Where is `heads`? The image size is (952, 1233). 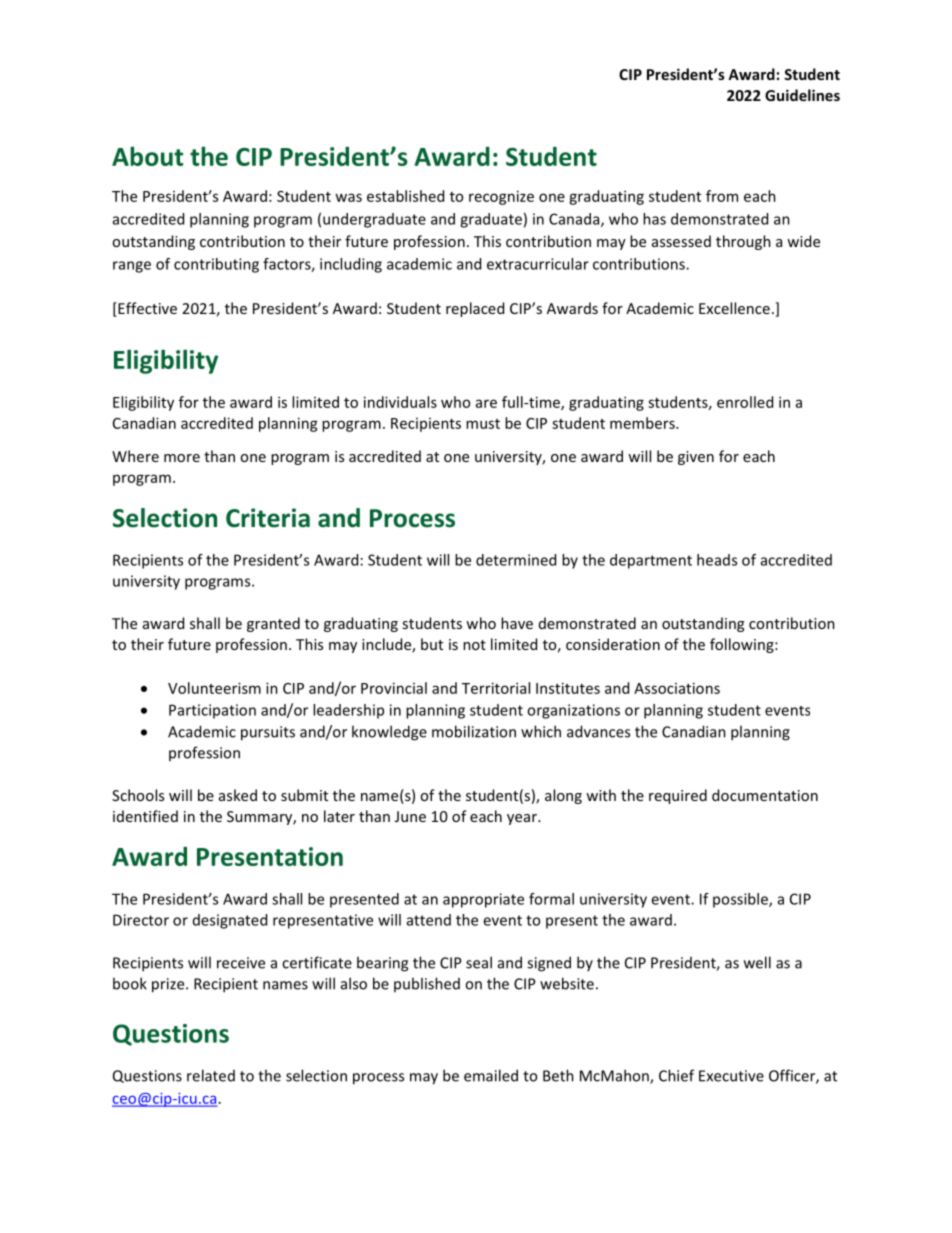
heads is located at coordinates (717, 560).
